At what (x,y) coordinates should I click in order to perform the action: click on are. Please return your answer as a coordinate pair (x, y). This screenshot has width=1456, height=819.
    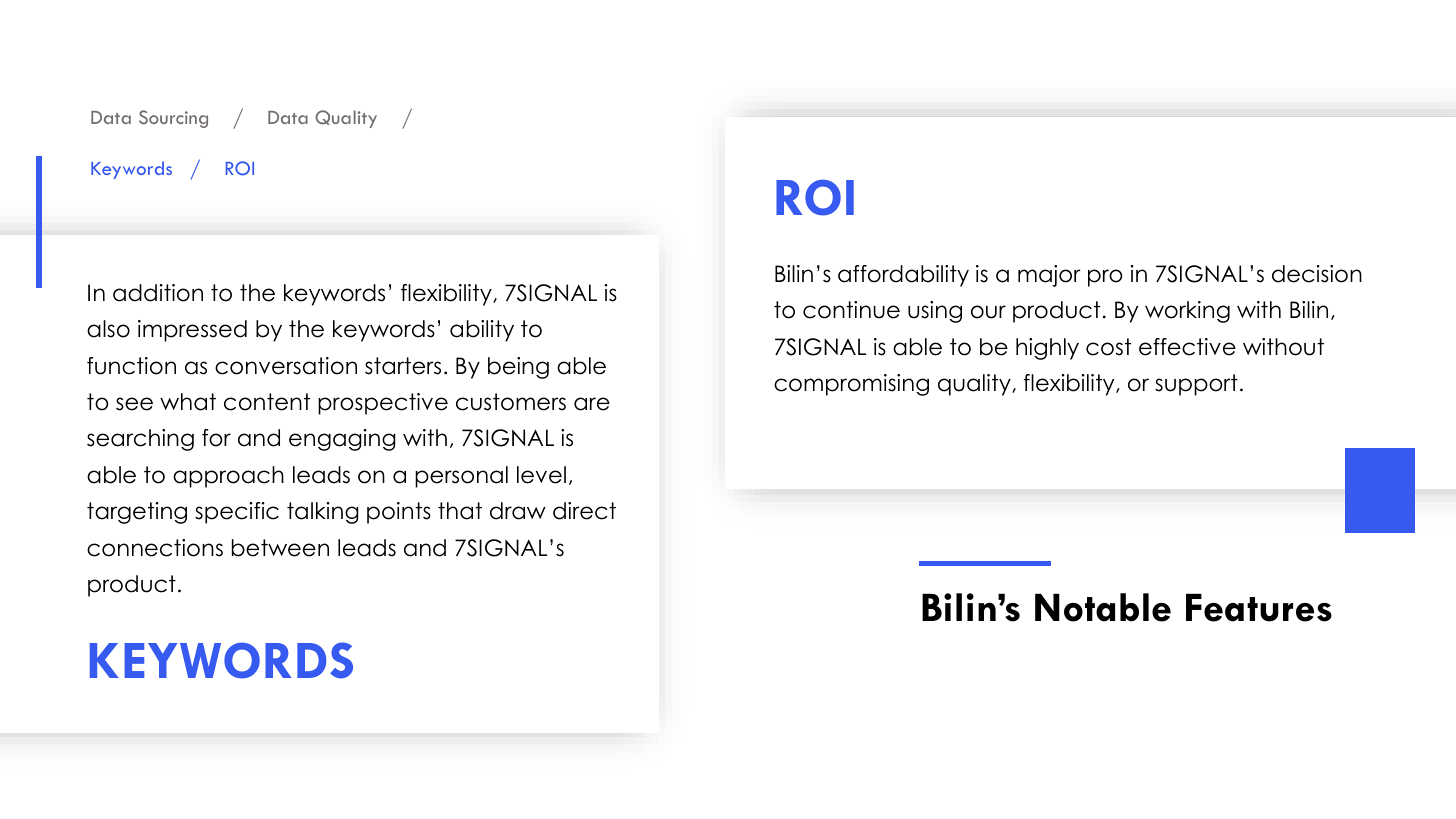
    Looking at the image, I should click on (592, 404).
